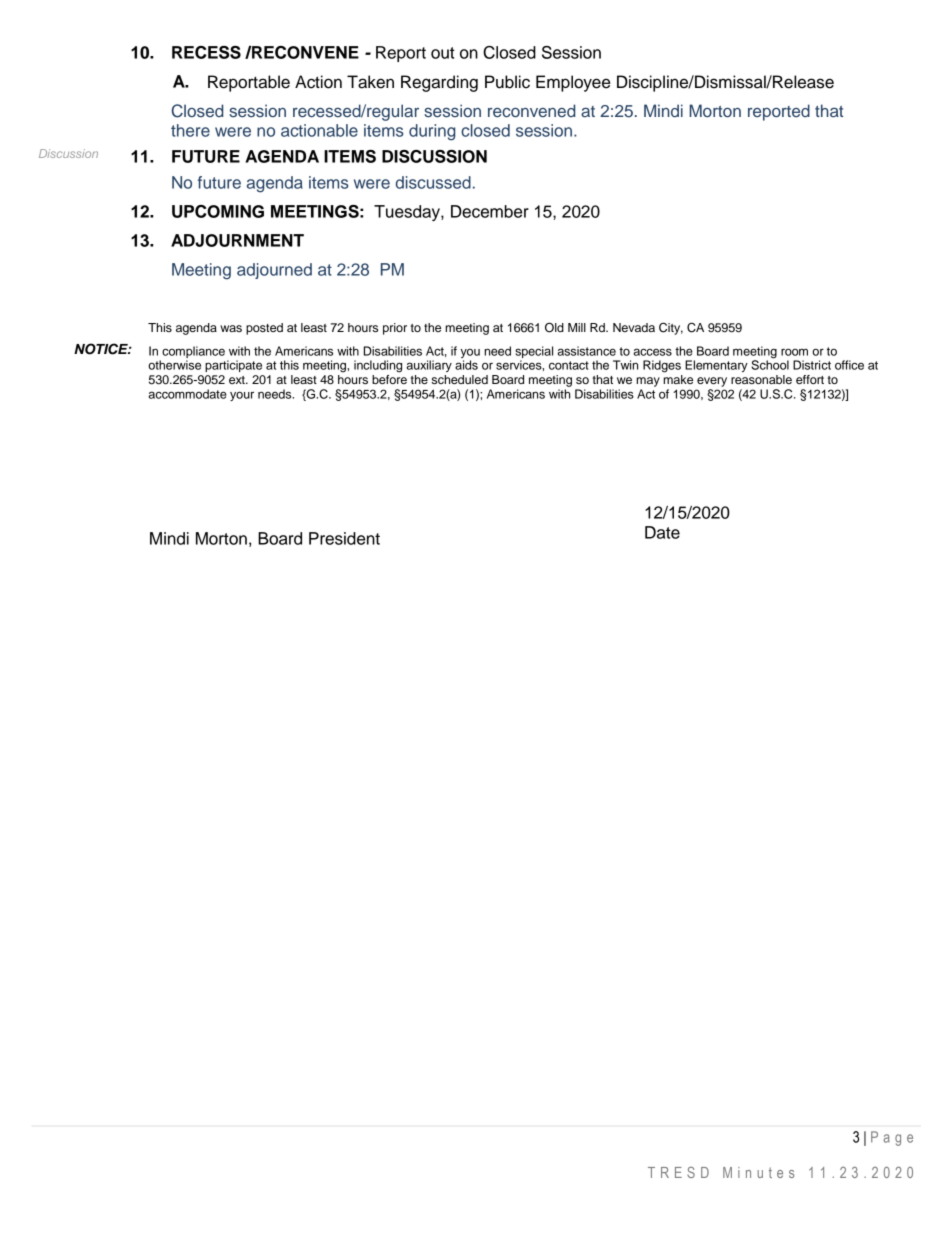 The width and height of the screenshot is (952, 1233). What do you see at coordinates (344, 538) in the screenshot?
I see `President` at bounding box center [344, 538].
